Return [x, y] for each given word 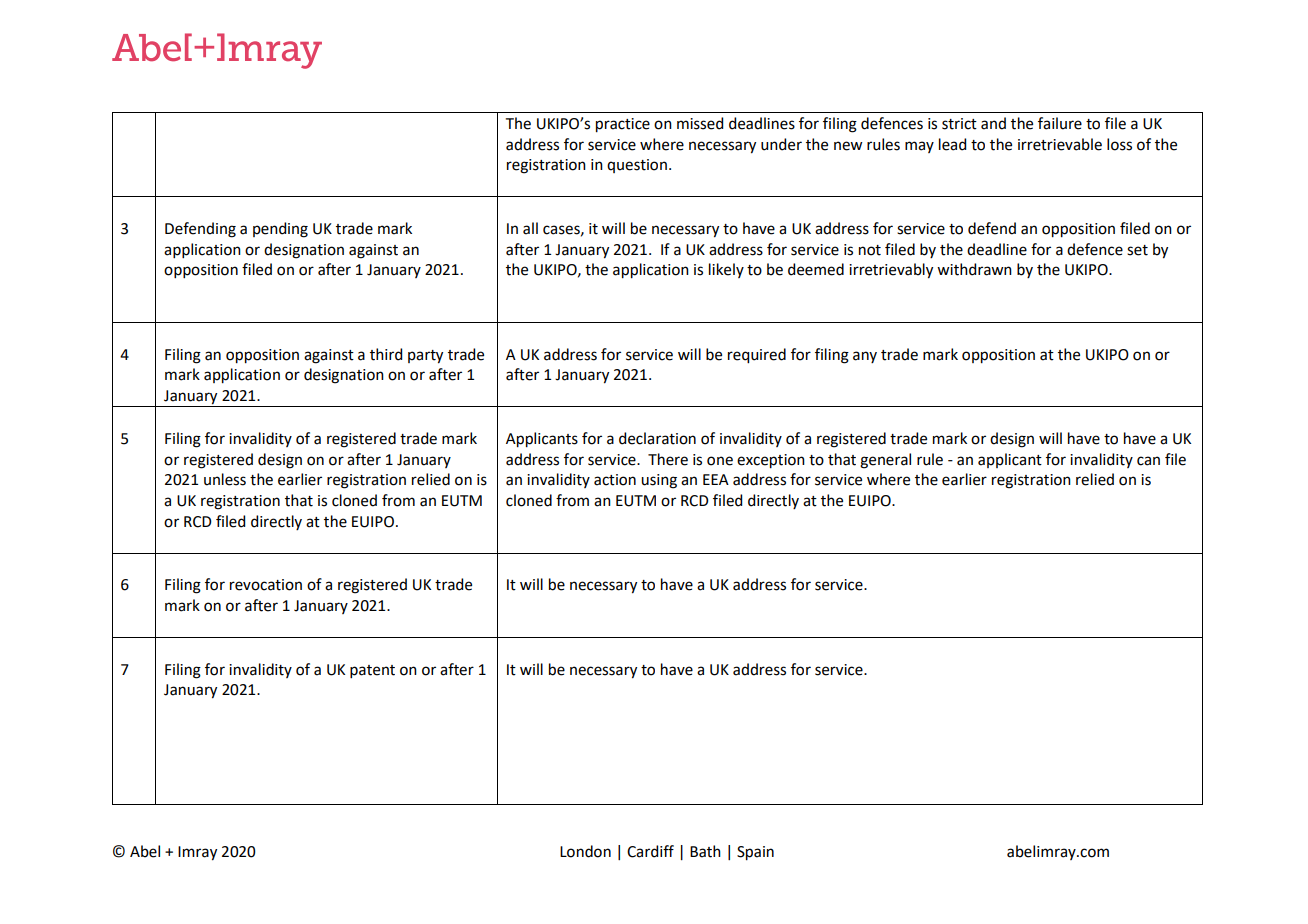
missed [700, 123]
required [757, 356]
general [885, 461]
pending [280, 230]
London [585, 851]
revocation [266, 585]
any [865, 357]
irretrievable [1060, 144]
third [386, 354]
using [659, 481]
